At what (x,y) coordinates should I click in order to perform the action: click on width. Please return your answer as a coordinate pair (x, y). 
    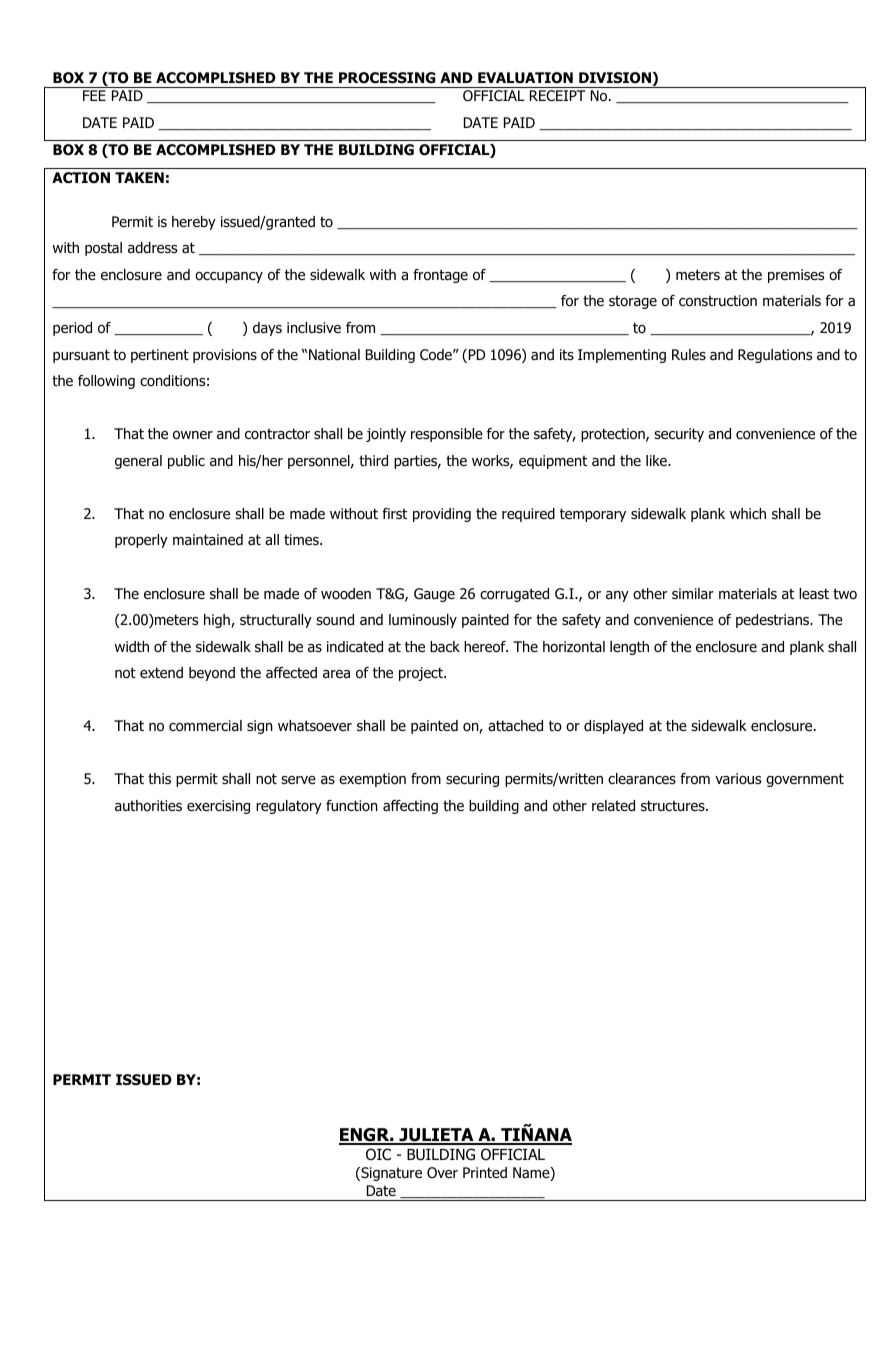
    Looking at the image, I should click on (132, 646).
